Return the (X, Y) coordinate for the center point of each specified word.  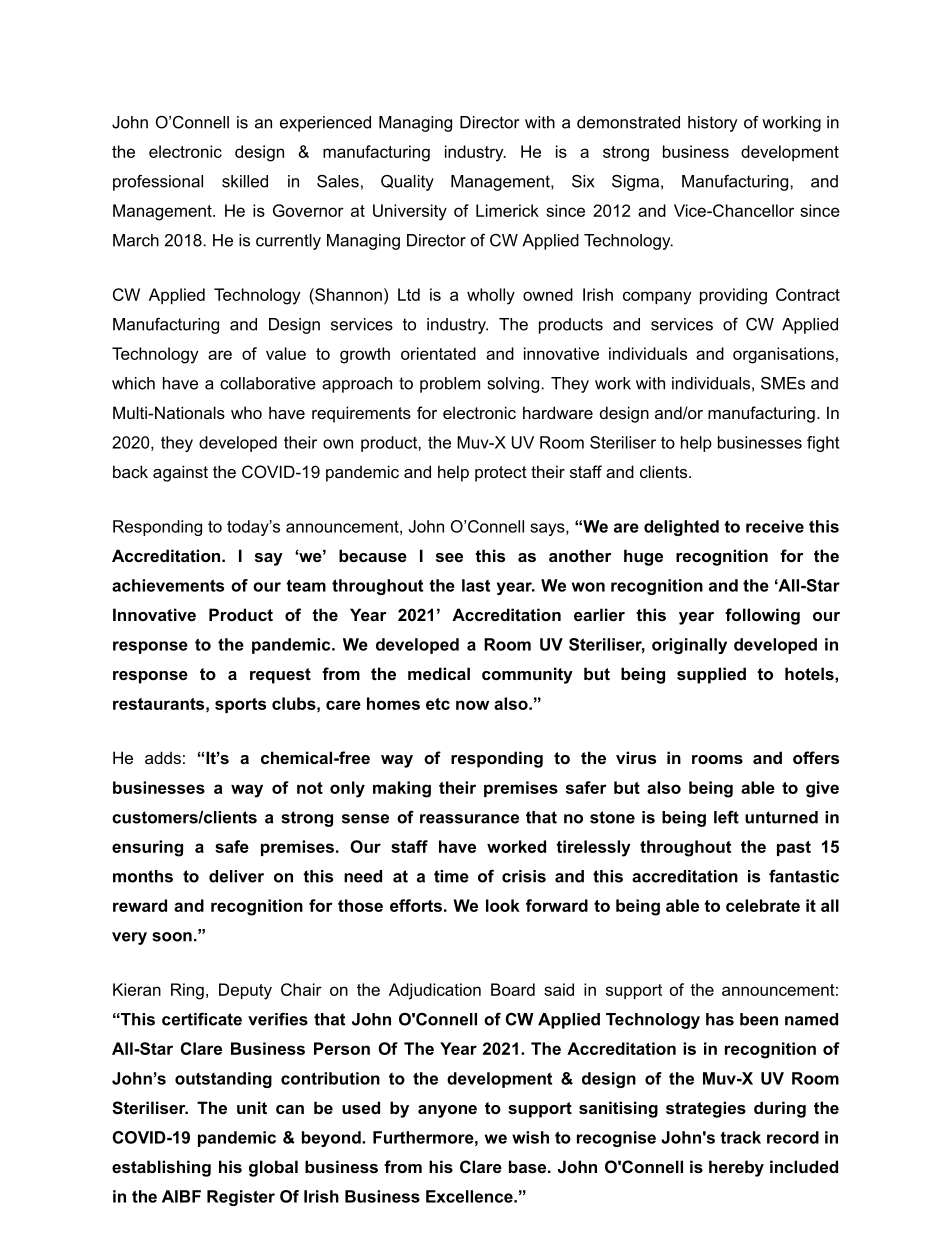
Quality (407, 183)
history (712, 124)
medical (439, 673)
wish (530, 1137)
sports (240, 705)
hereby (736, 1168)
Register (241, 1198)
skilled (245, 181)
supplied (711, 675)
